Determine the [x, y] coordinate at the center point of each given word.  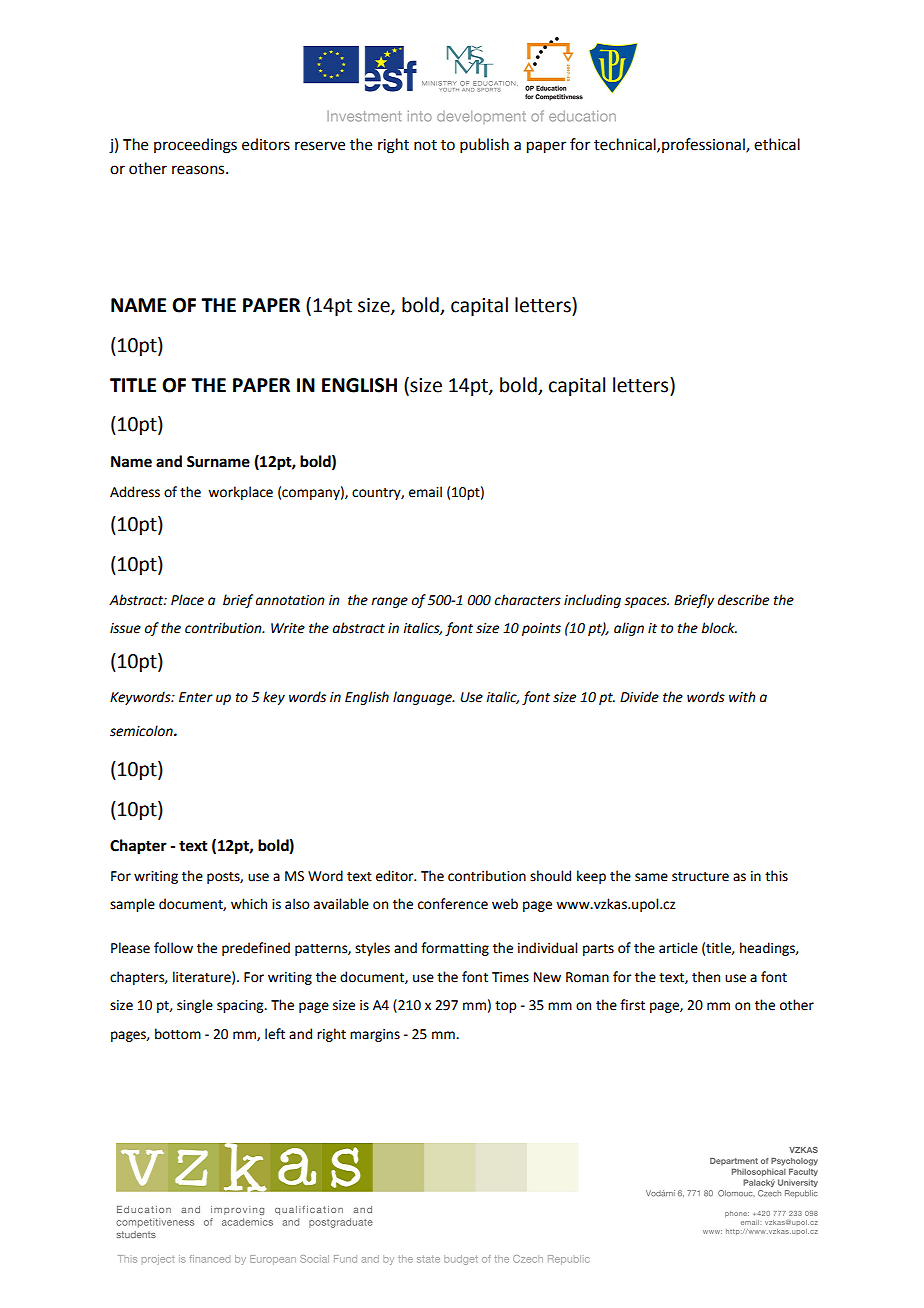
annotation [290, 600]
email [425, 492]
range [389, 602]
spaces [646, 602]
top [505, 1007]
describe [743, 600]
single [195, 1006]
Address [135, 492]
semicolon [142, 731]
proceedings [195, 146]
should [550, 876]
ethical [777, 144]
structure [700, 877]
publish [484, 145]
